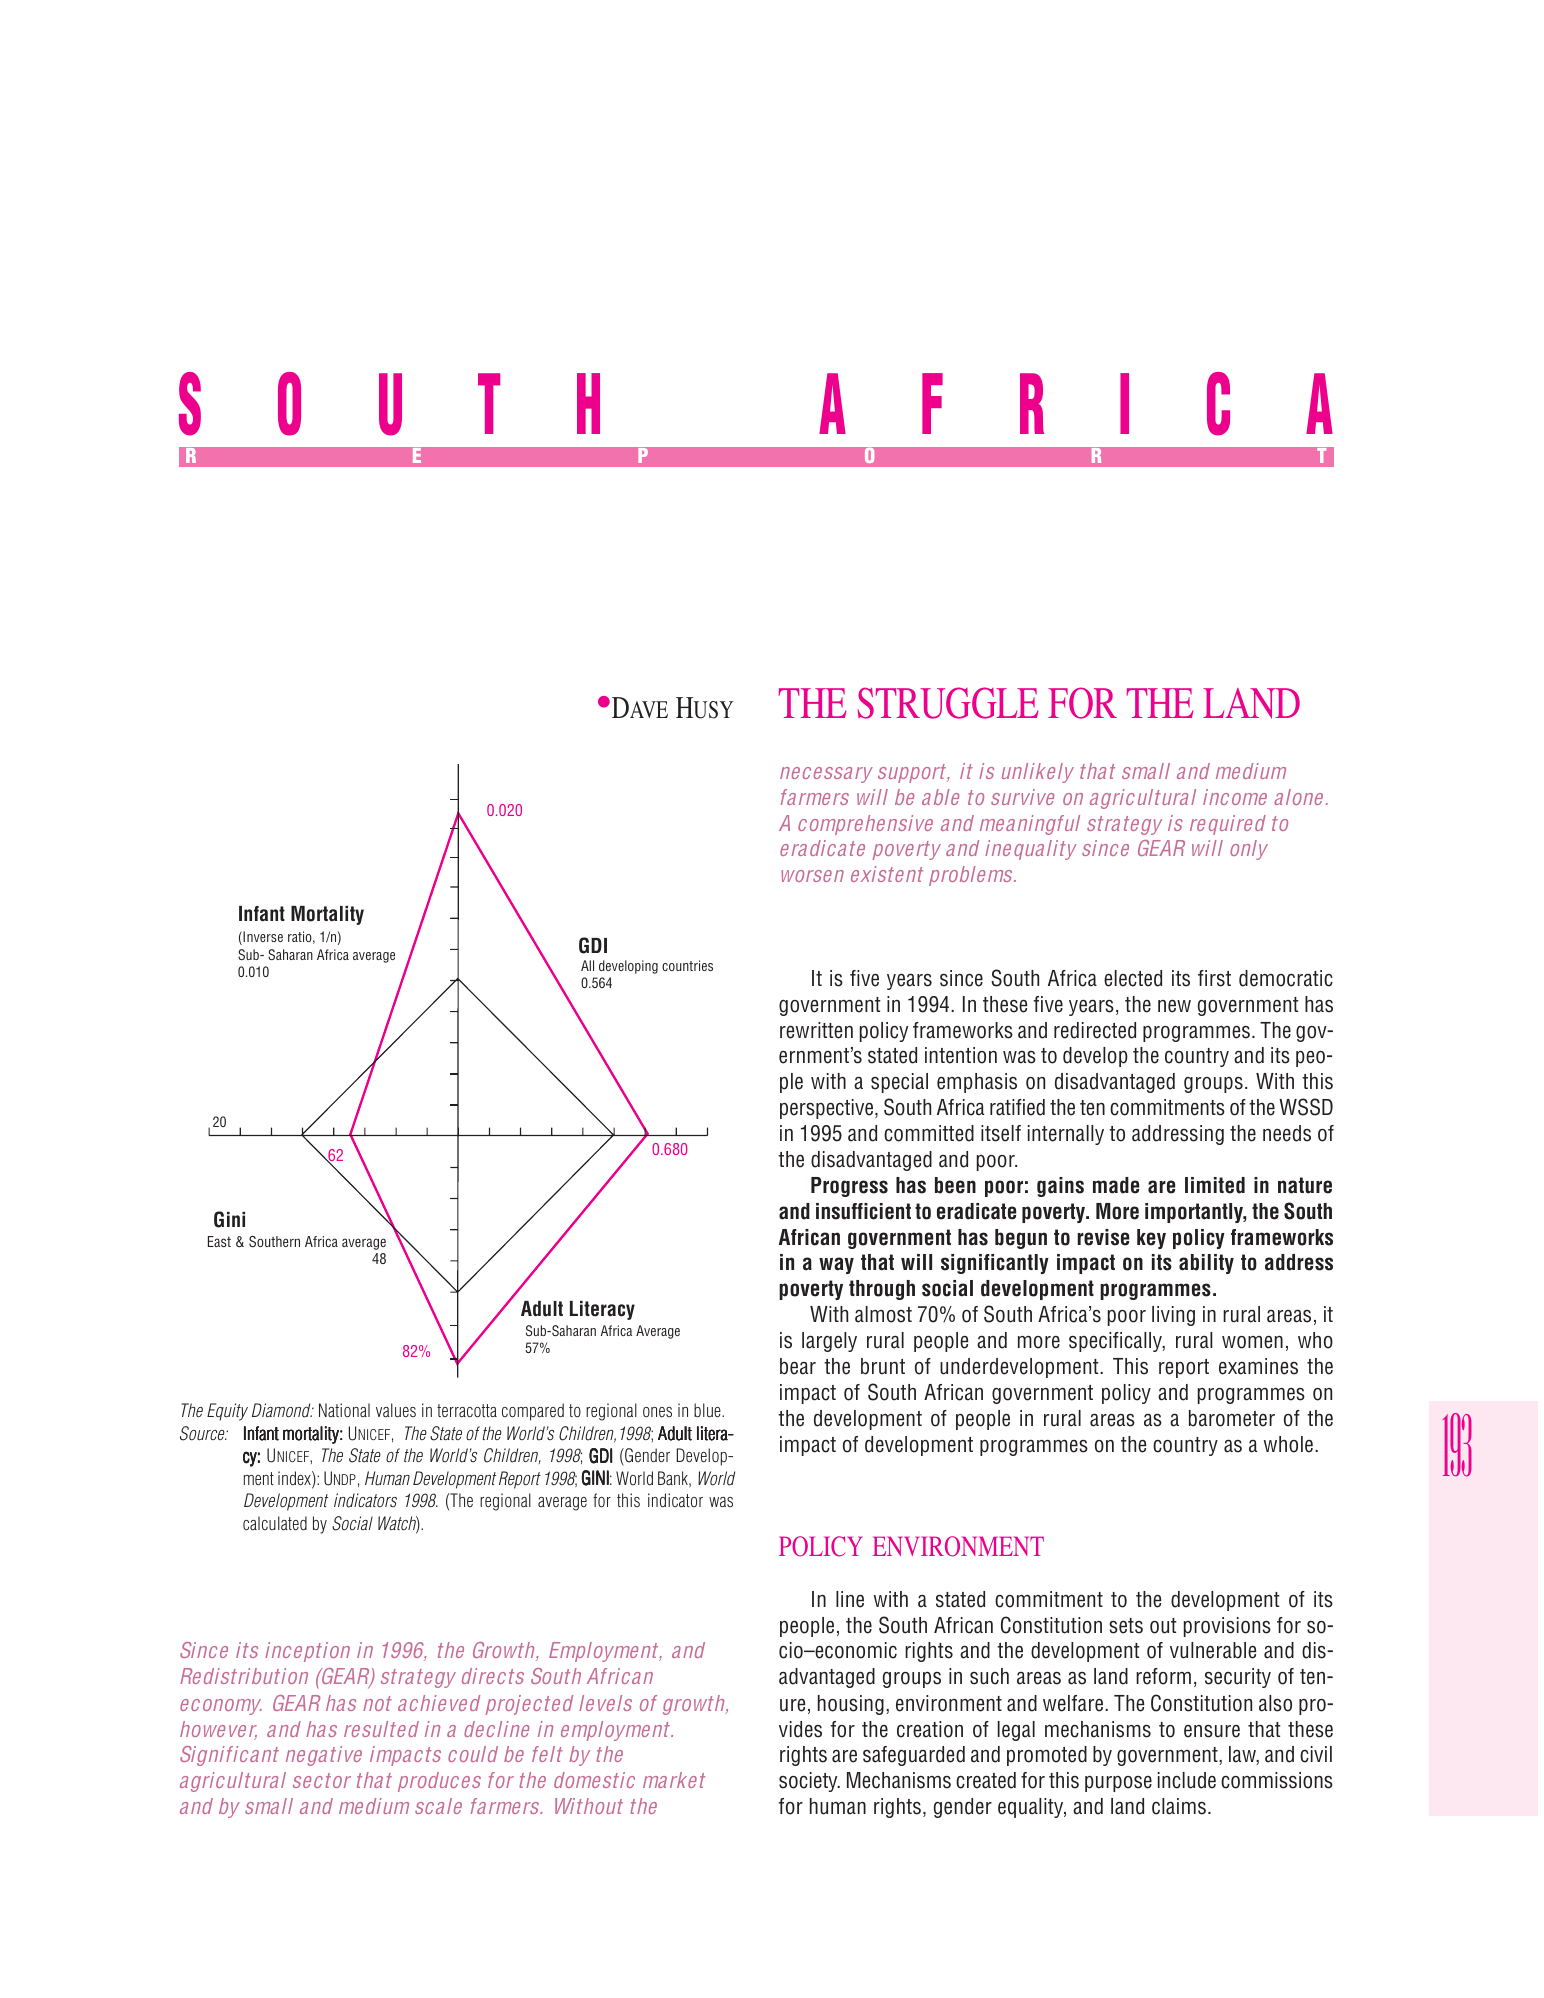 The height and width of the screenshot is (1998, 1544). I want to click on society, so click(809, 1782).
